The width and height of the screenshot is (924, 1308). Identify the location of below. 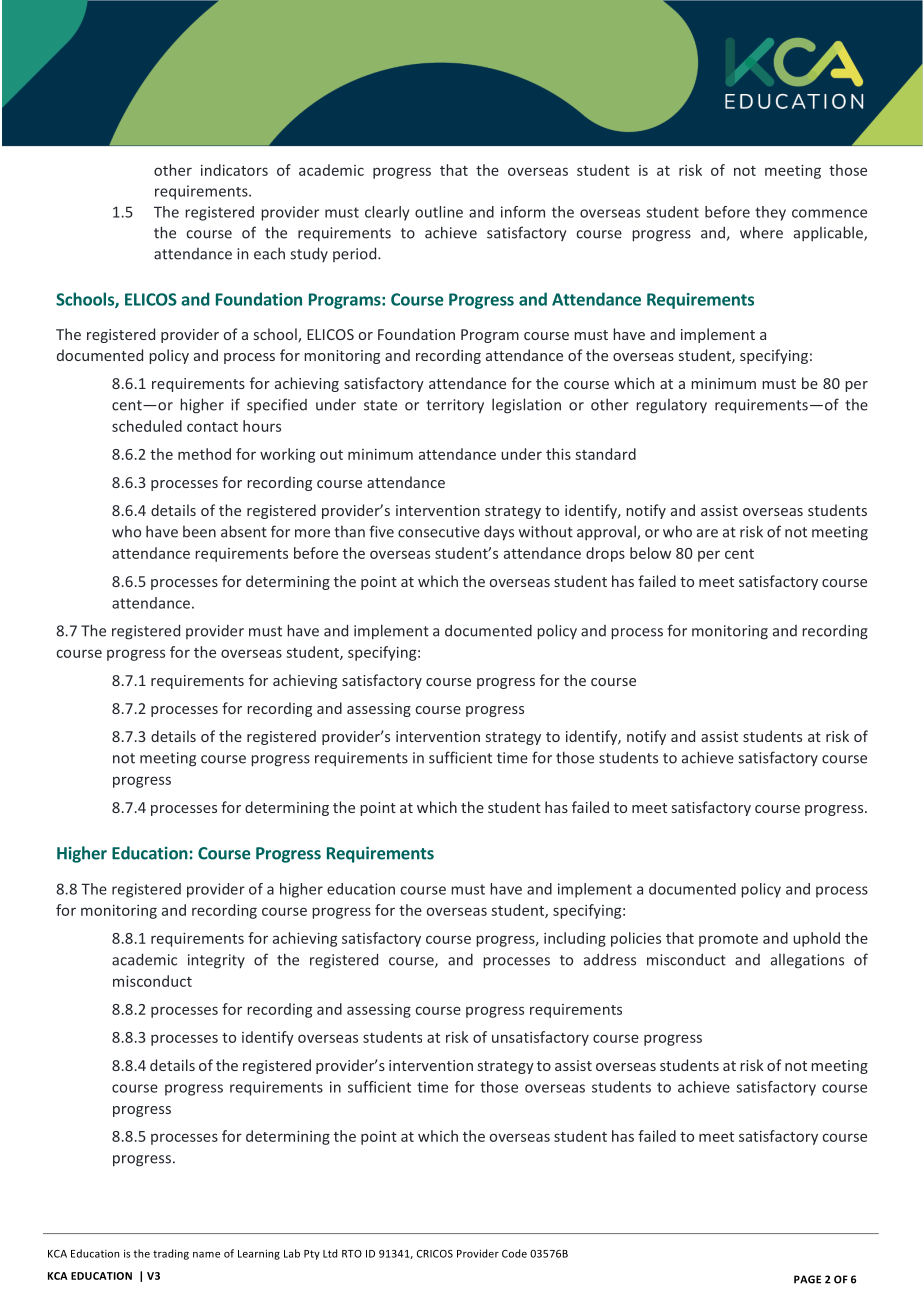
(650, 553).
